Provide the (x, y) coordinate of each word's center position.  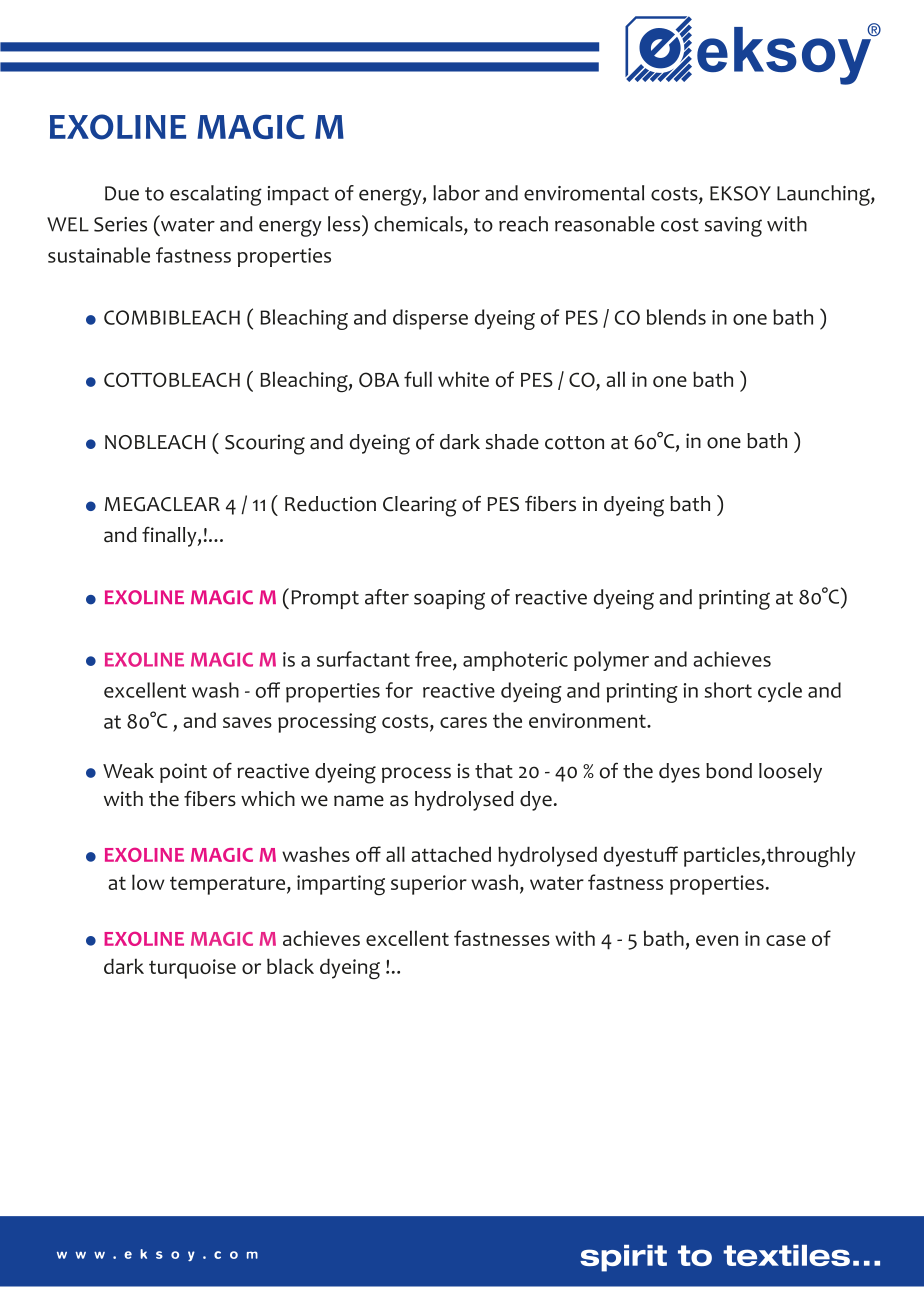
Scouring (265, 444)
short (728, 690)
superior (429, 885)
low (148, 882)
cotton (574, 443)
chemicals (419, 225)
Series (120, 224)
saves (247, 722)
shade (512, 442)
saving (733, 227)
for (399, 690)
